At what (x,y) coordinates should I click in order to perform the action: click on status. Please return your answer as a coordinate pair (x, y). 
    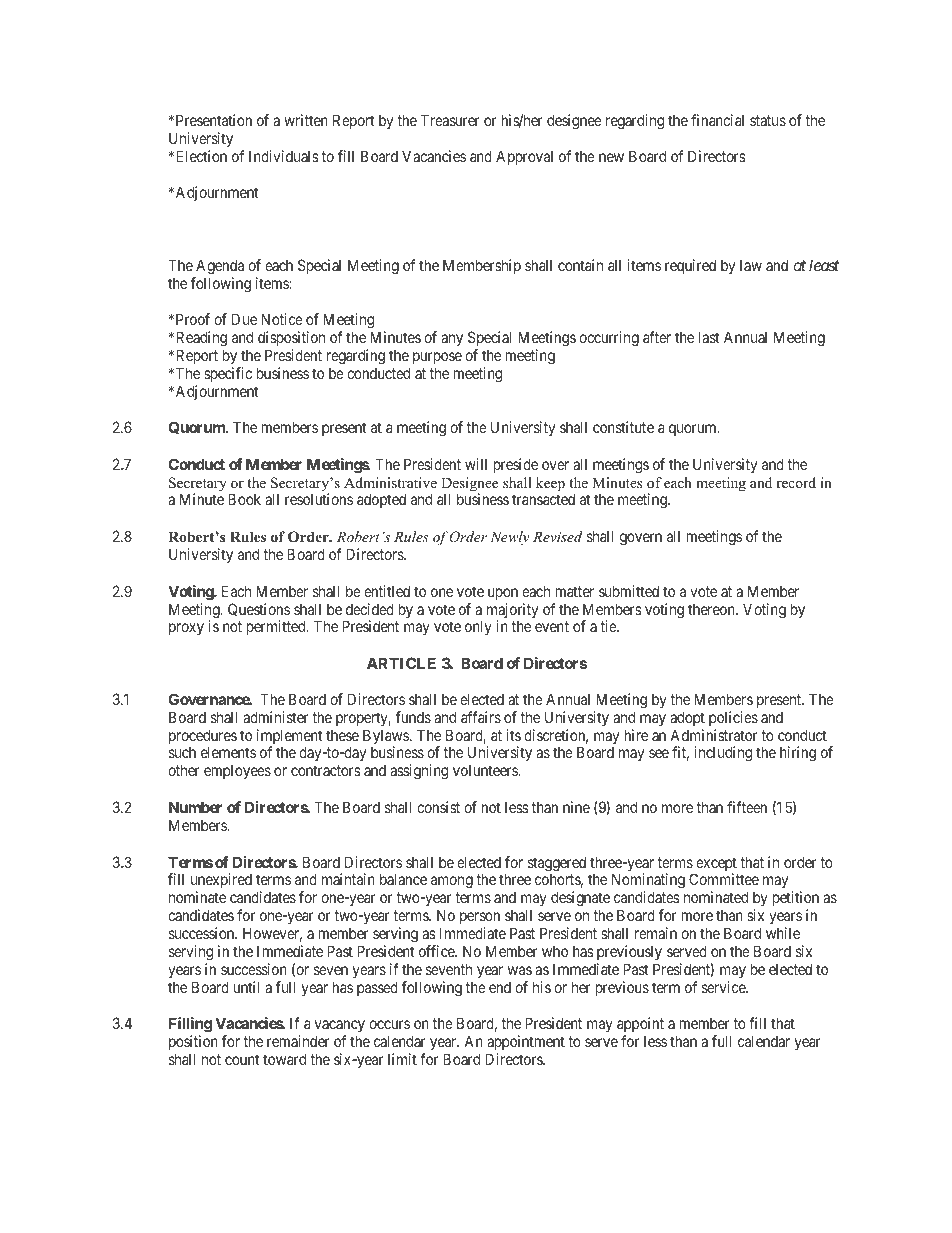
    Looking at the image, I should click on (768, 120).
